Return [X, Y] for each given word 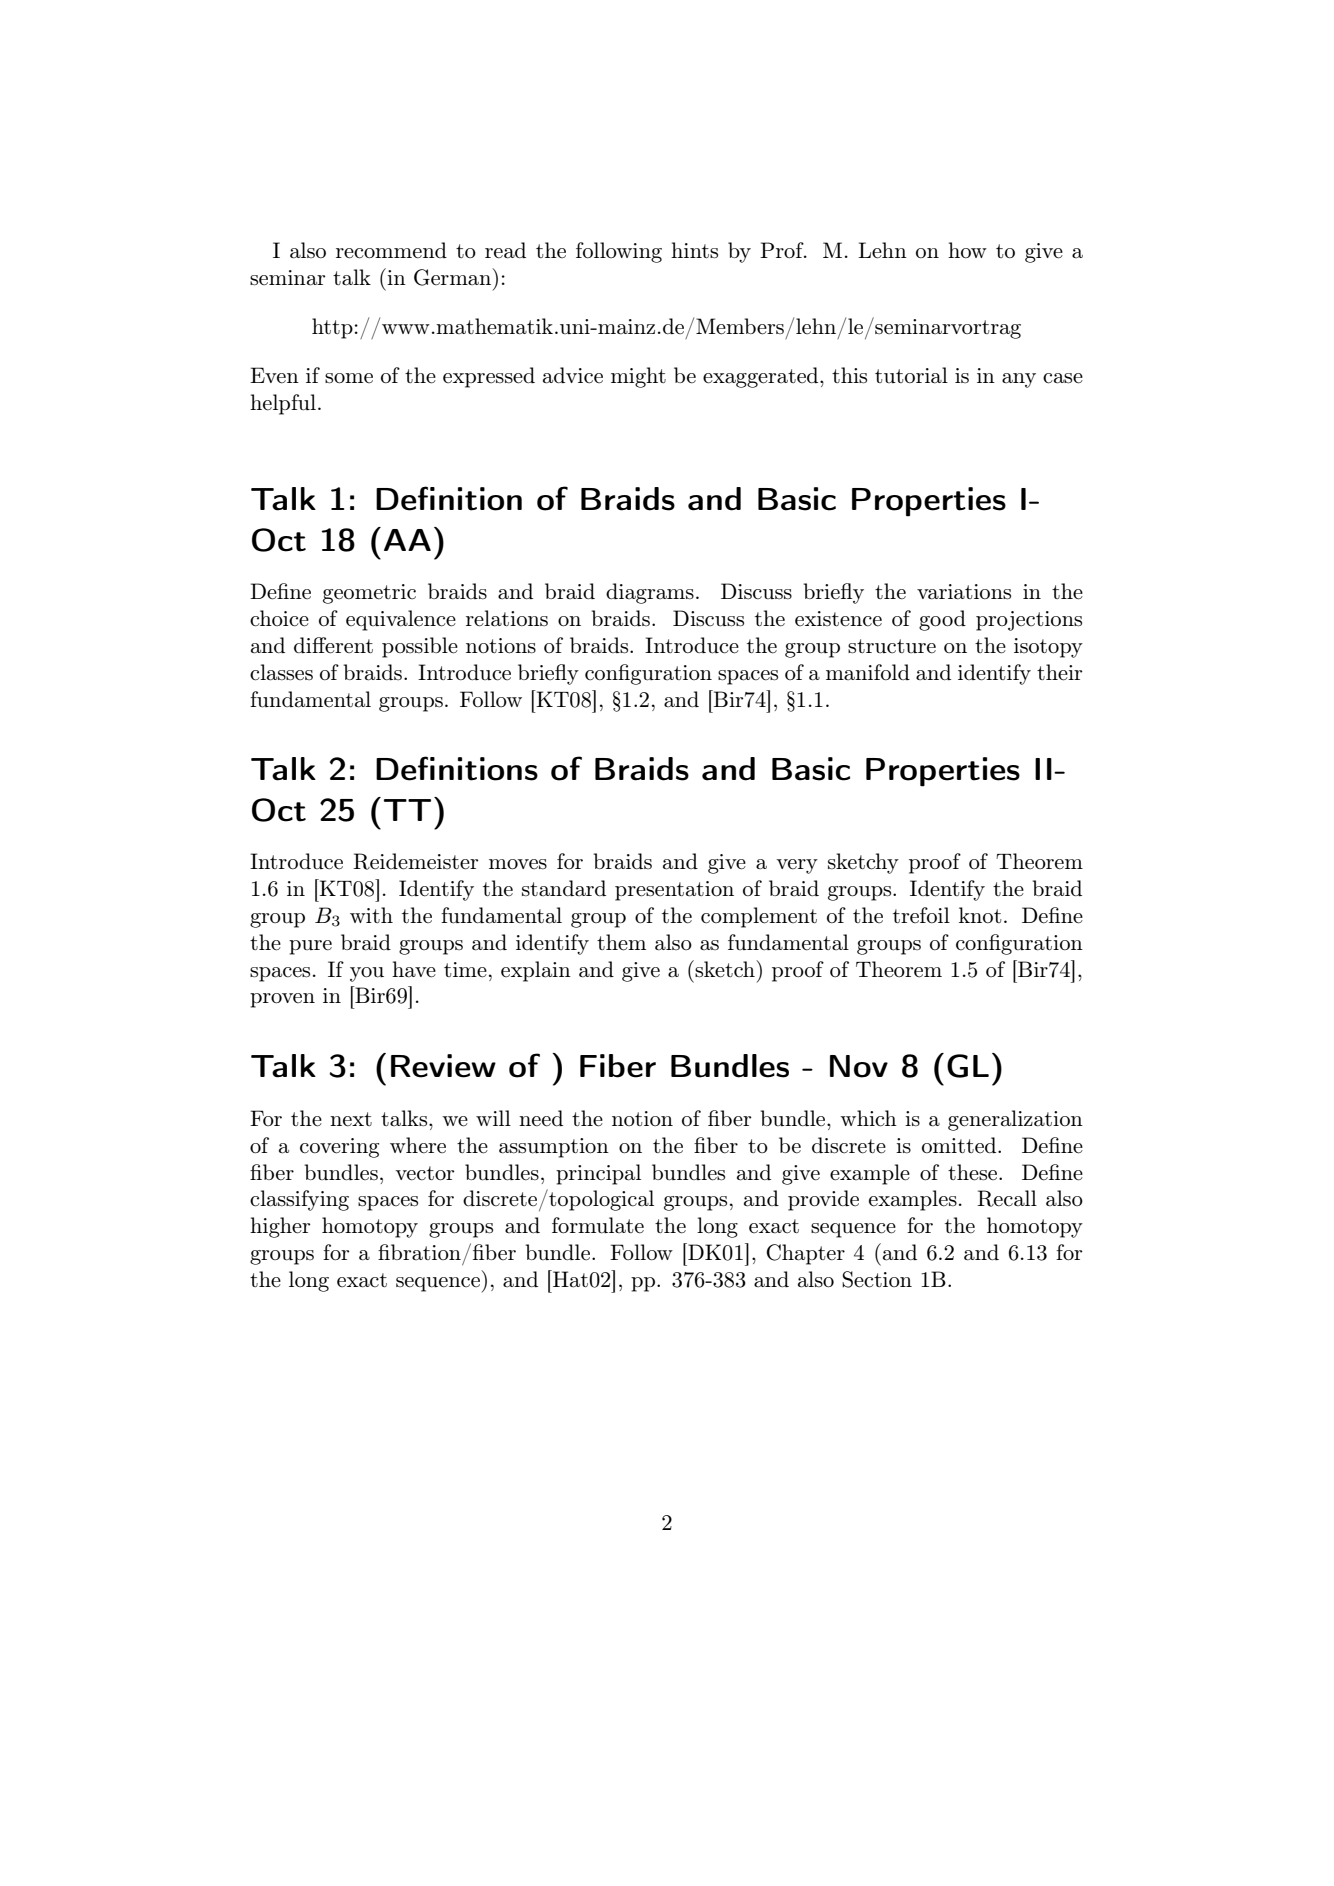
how [967, 250]
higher [280, 1227]
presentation [674, 891]
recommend [391, 250]
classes [281, 672]
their [1059, 672]
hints [694, 250]
